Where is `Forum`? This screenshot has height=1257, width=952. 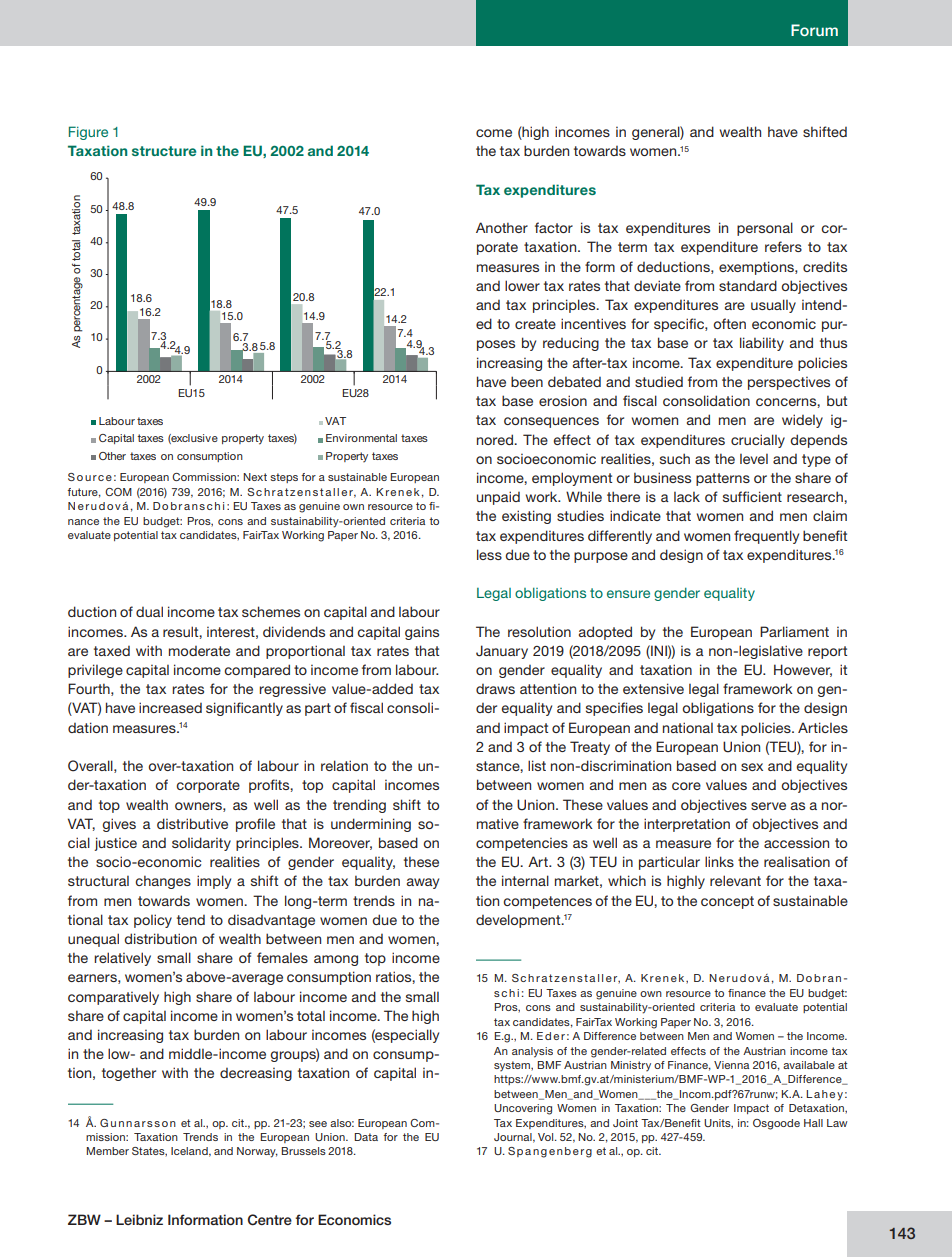 Forum is located at coordinates (814, 30).
